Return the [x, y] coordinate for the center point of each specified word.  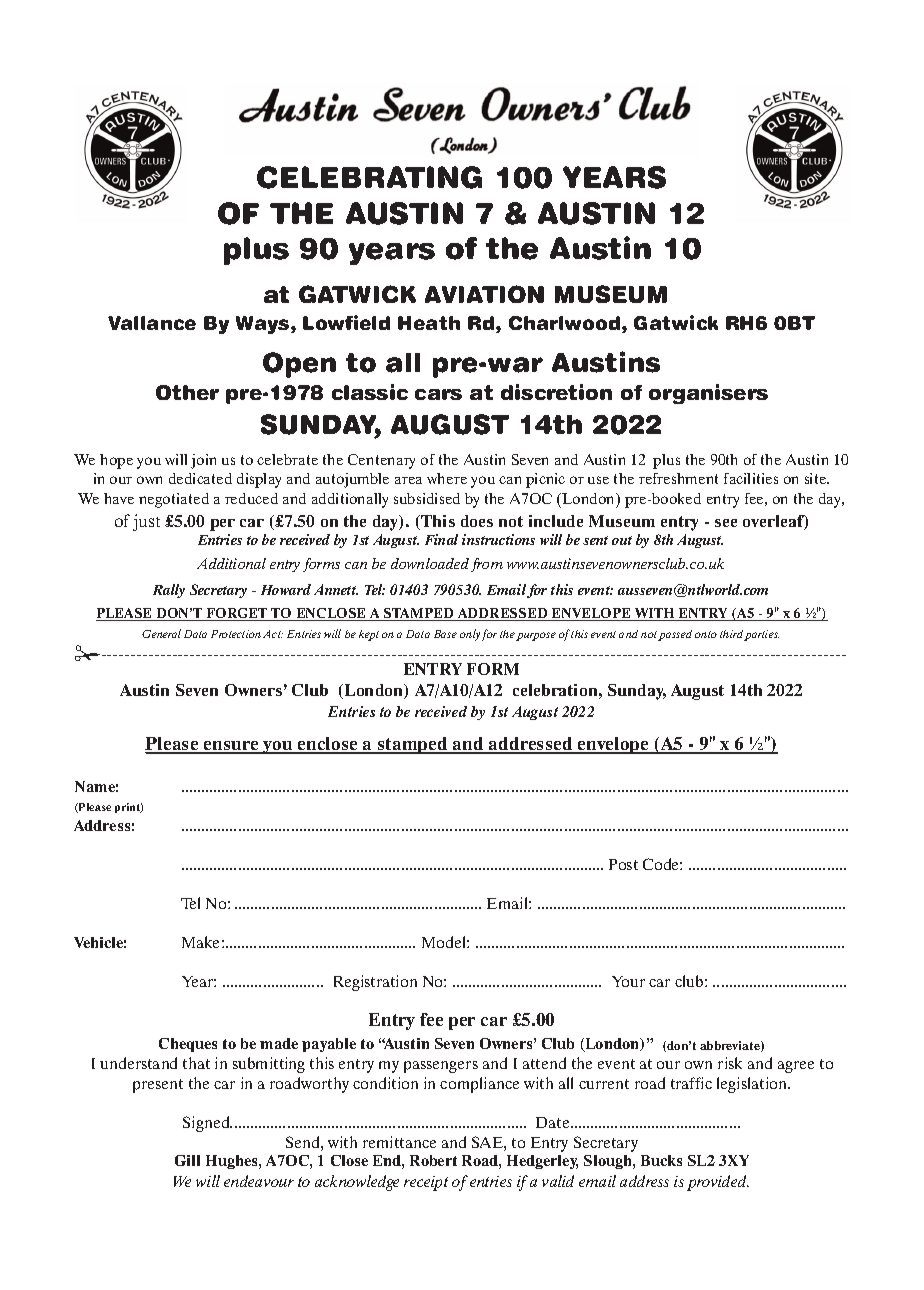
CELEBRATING [369, 177]
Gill [187, 1160]
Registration [375, 983]
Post [623, 864]
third [733, 635]
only [470, 635]
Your [628, 981]
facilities [751, 478]
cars [438, 394]
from [487, 565]
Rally [169, 591]
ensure [231, 747]
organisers [708, 394]
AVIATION [484, 294]
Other [187, 392]
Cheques [188, 1045]
